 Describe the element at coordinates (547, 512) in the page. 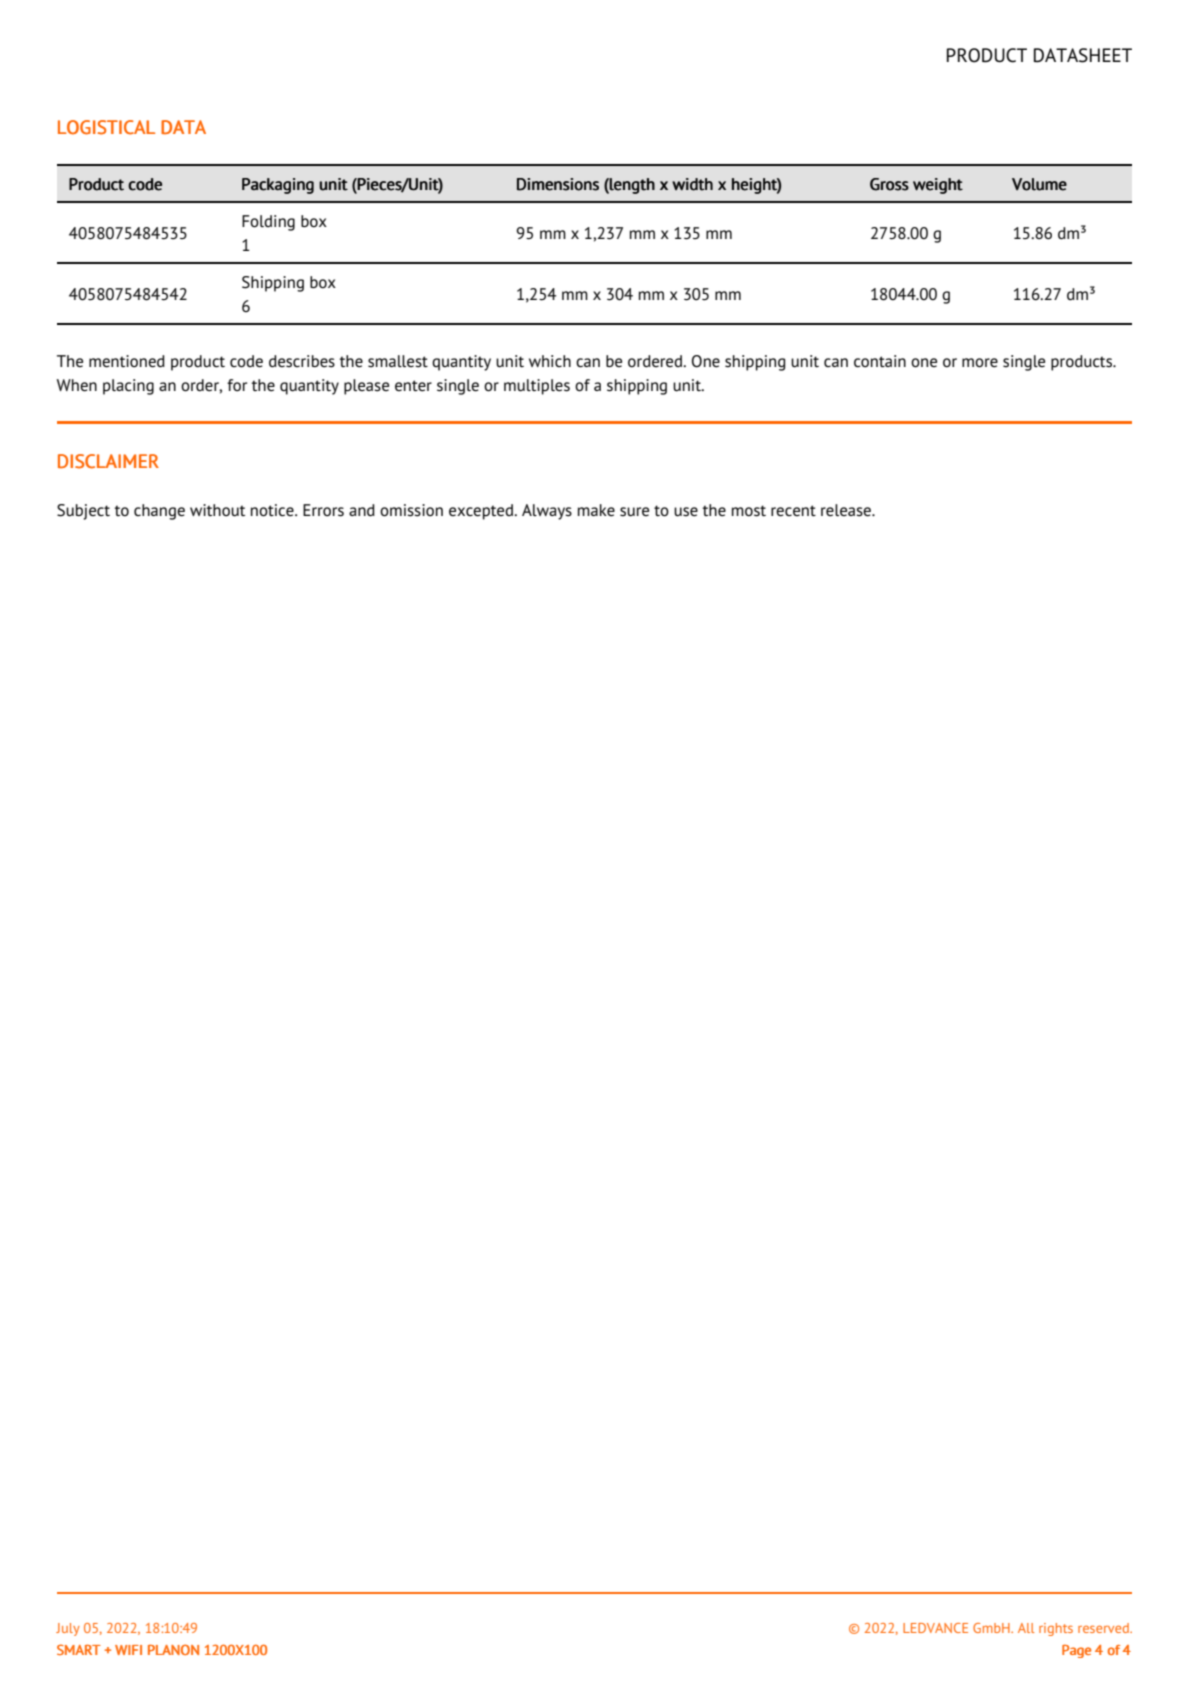

I see `Always` at that location.
